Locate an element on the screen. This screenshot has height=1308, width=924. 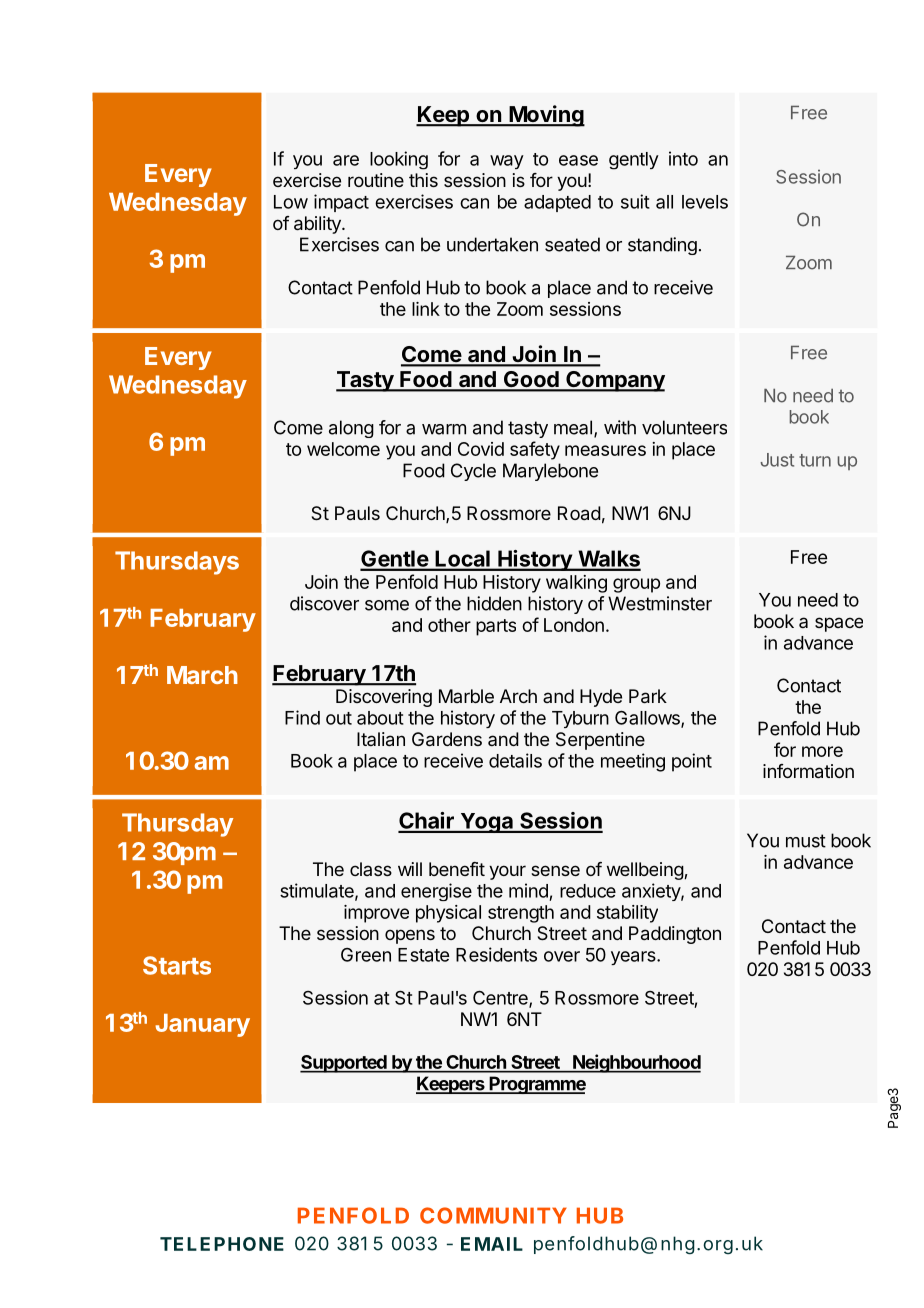
way is located at coordinates (507, 162).
